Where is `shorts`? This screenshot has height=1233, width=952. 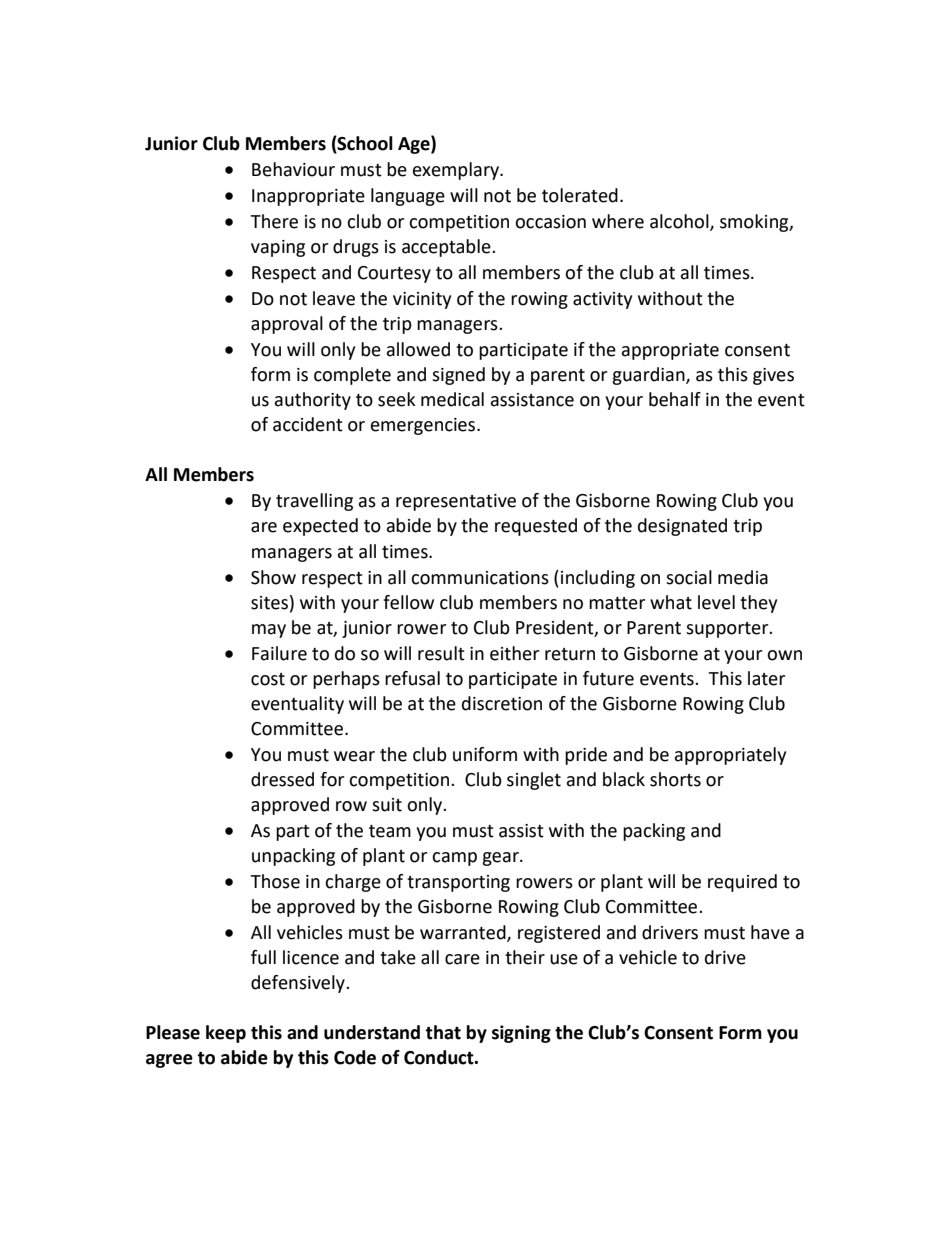 shorts is located at coordinates (675, 779).
